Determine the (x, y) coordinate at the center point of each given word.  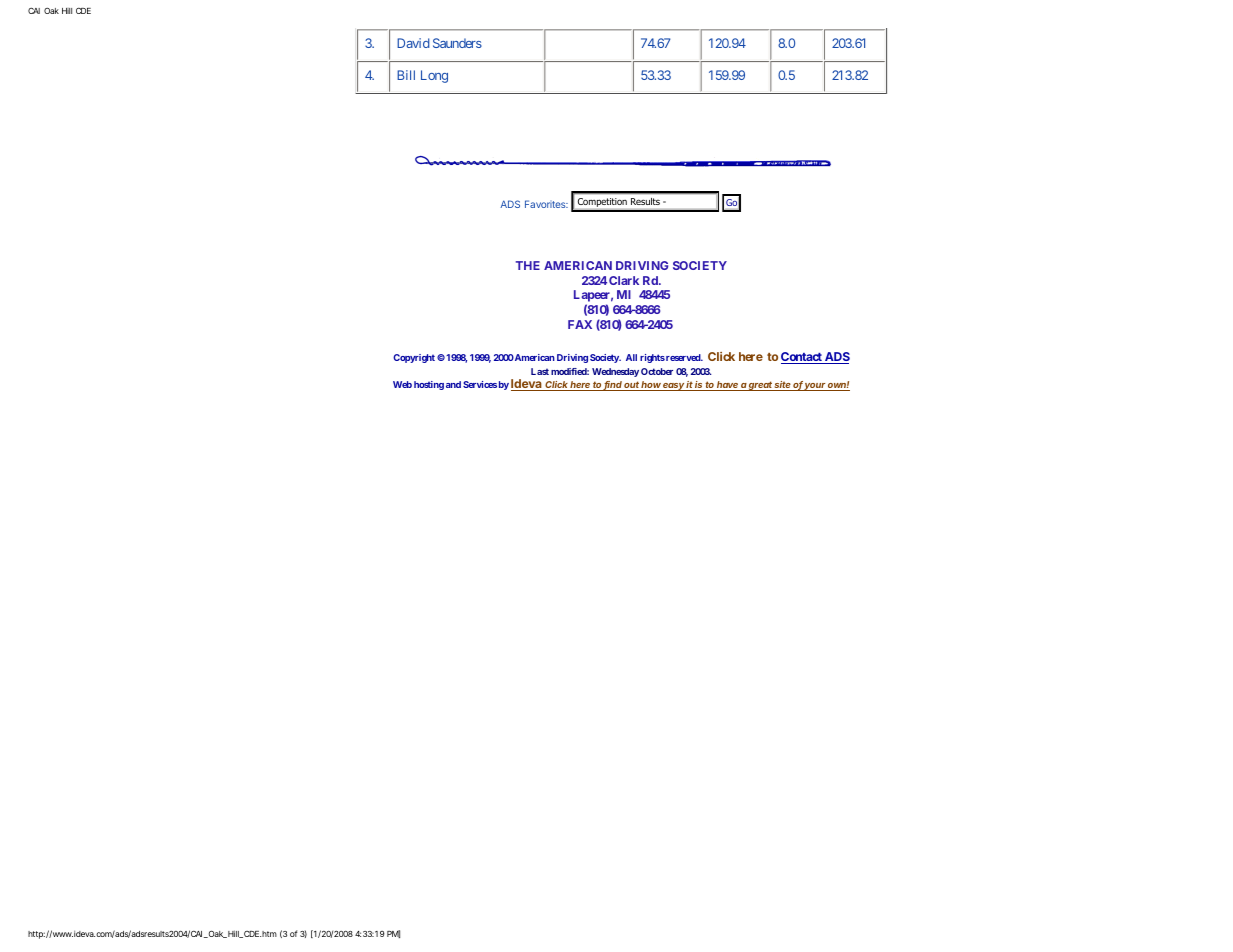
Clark (624, 280)
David (413, 43)
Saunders (457, 43)
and (453, 384)
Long (434, 76)
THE (528, 265)
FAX (580, 324)
